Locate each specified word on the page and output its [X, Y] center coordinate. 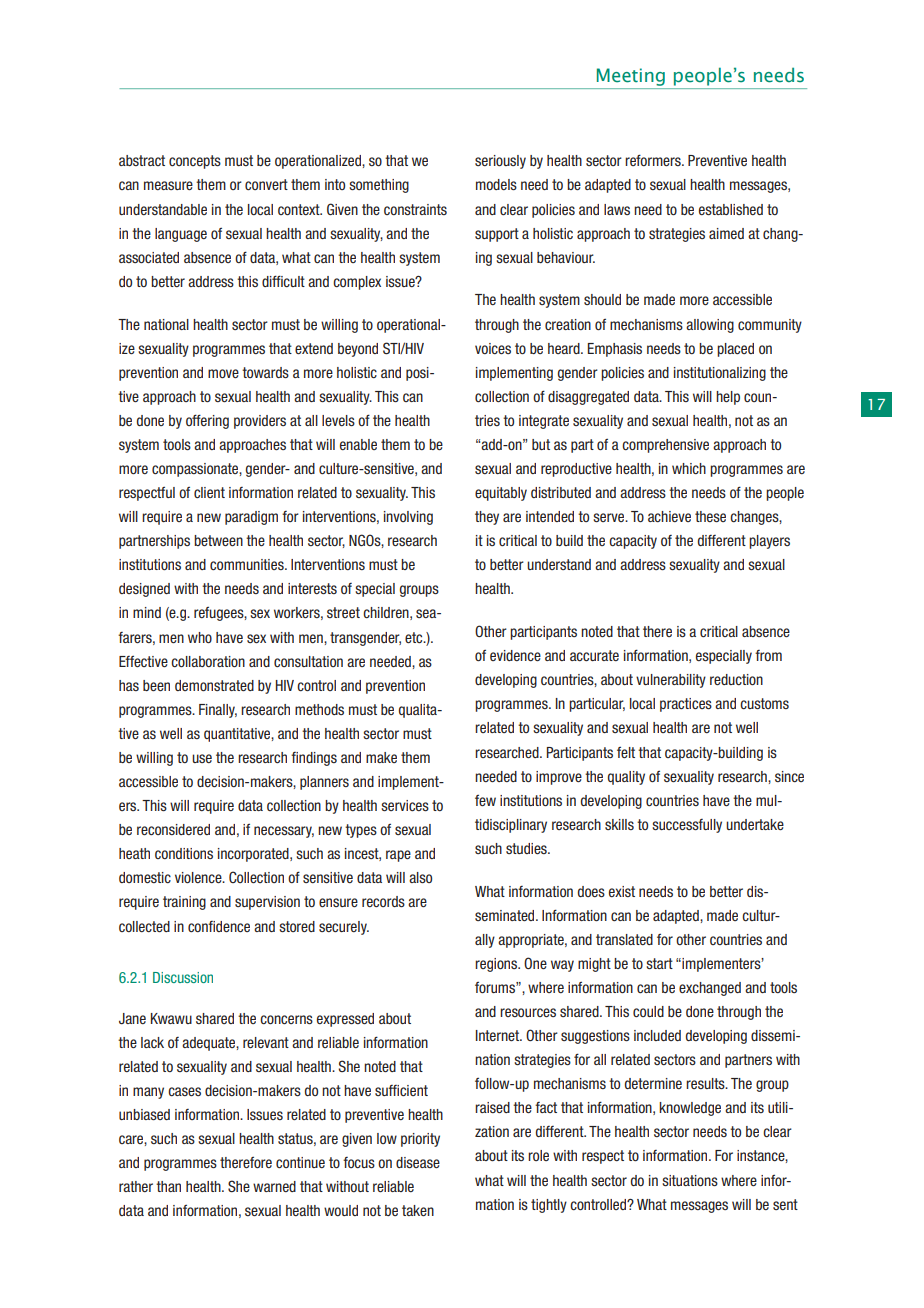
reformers [654, 160]
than [168, 1186]
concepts [195, 162]
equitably [501, 494]
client [209, 492]
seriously [500, 162]
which [689, 468]
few [485, 800]
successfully [687, 826]
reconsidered [173, 829]
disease [418, 1162]
